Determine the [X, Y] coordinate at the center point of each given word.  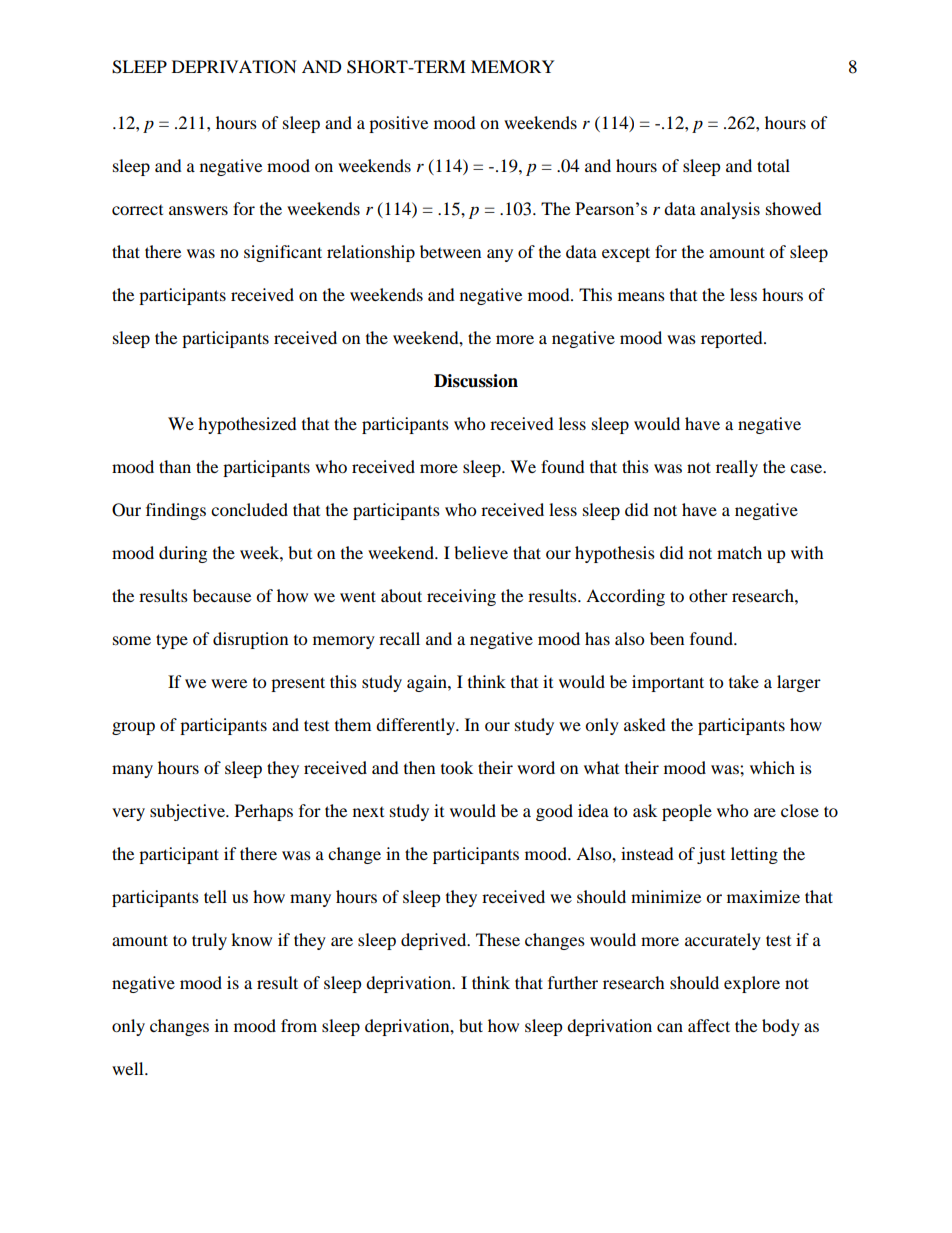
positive [398, 124]
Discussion [476, 381]
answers [198, 210]
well [129, 1068]
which [772, 767]
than [175, 466]
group [133, 728]
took [457, 767]
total [773, 165]
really [737, 468]
